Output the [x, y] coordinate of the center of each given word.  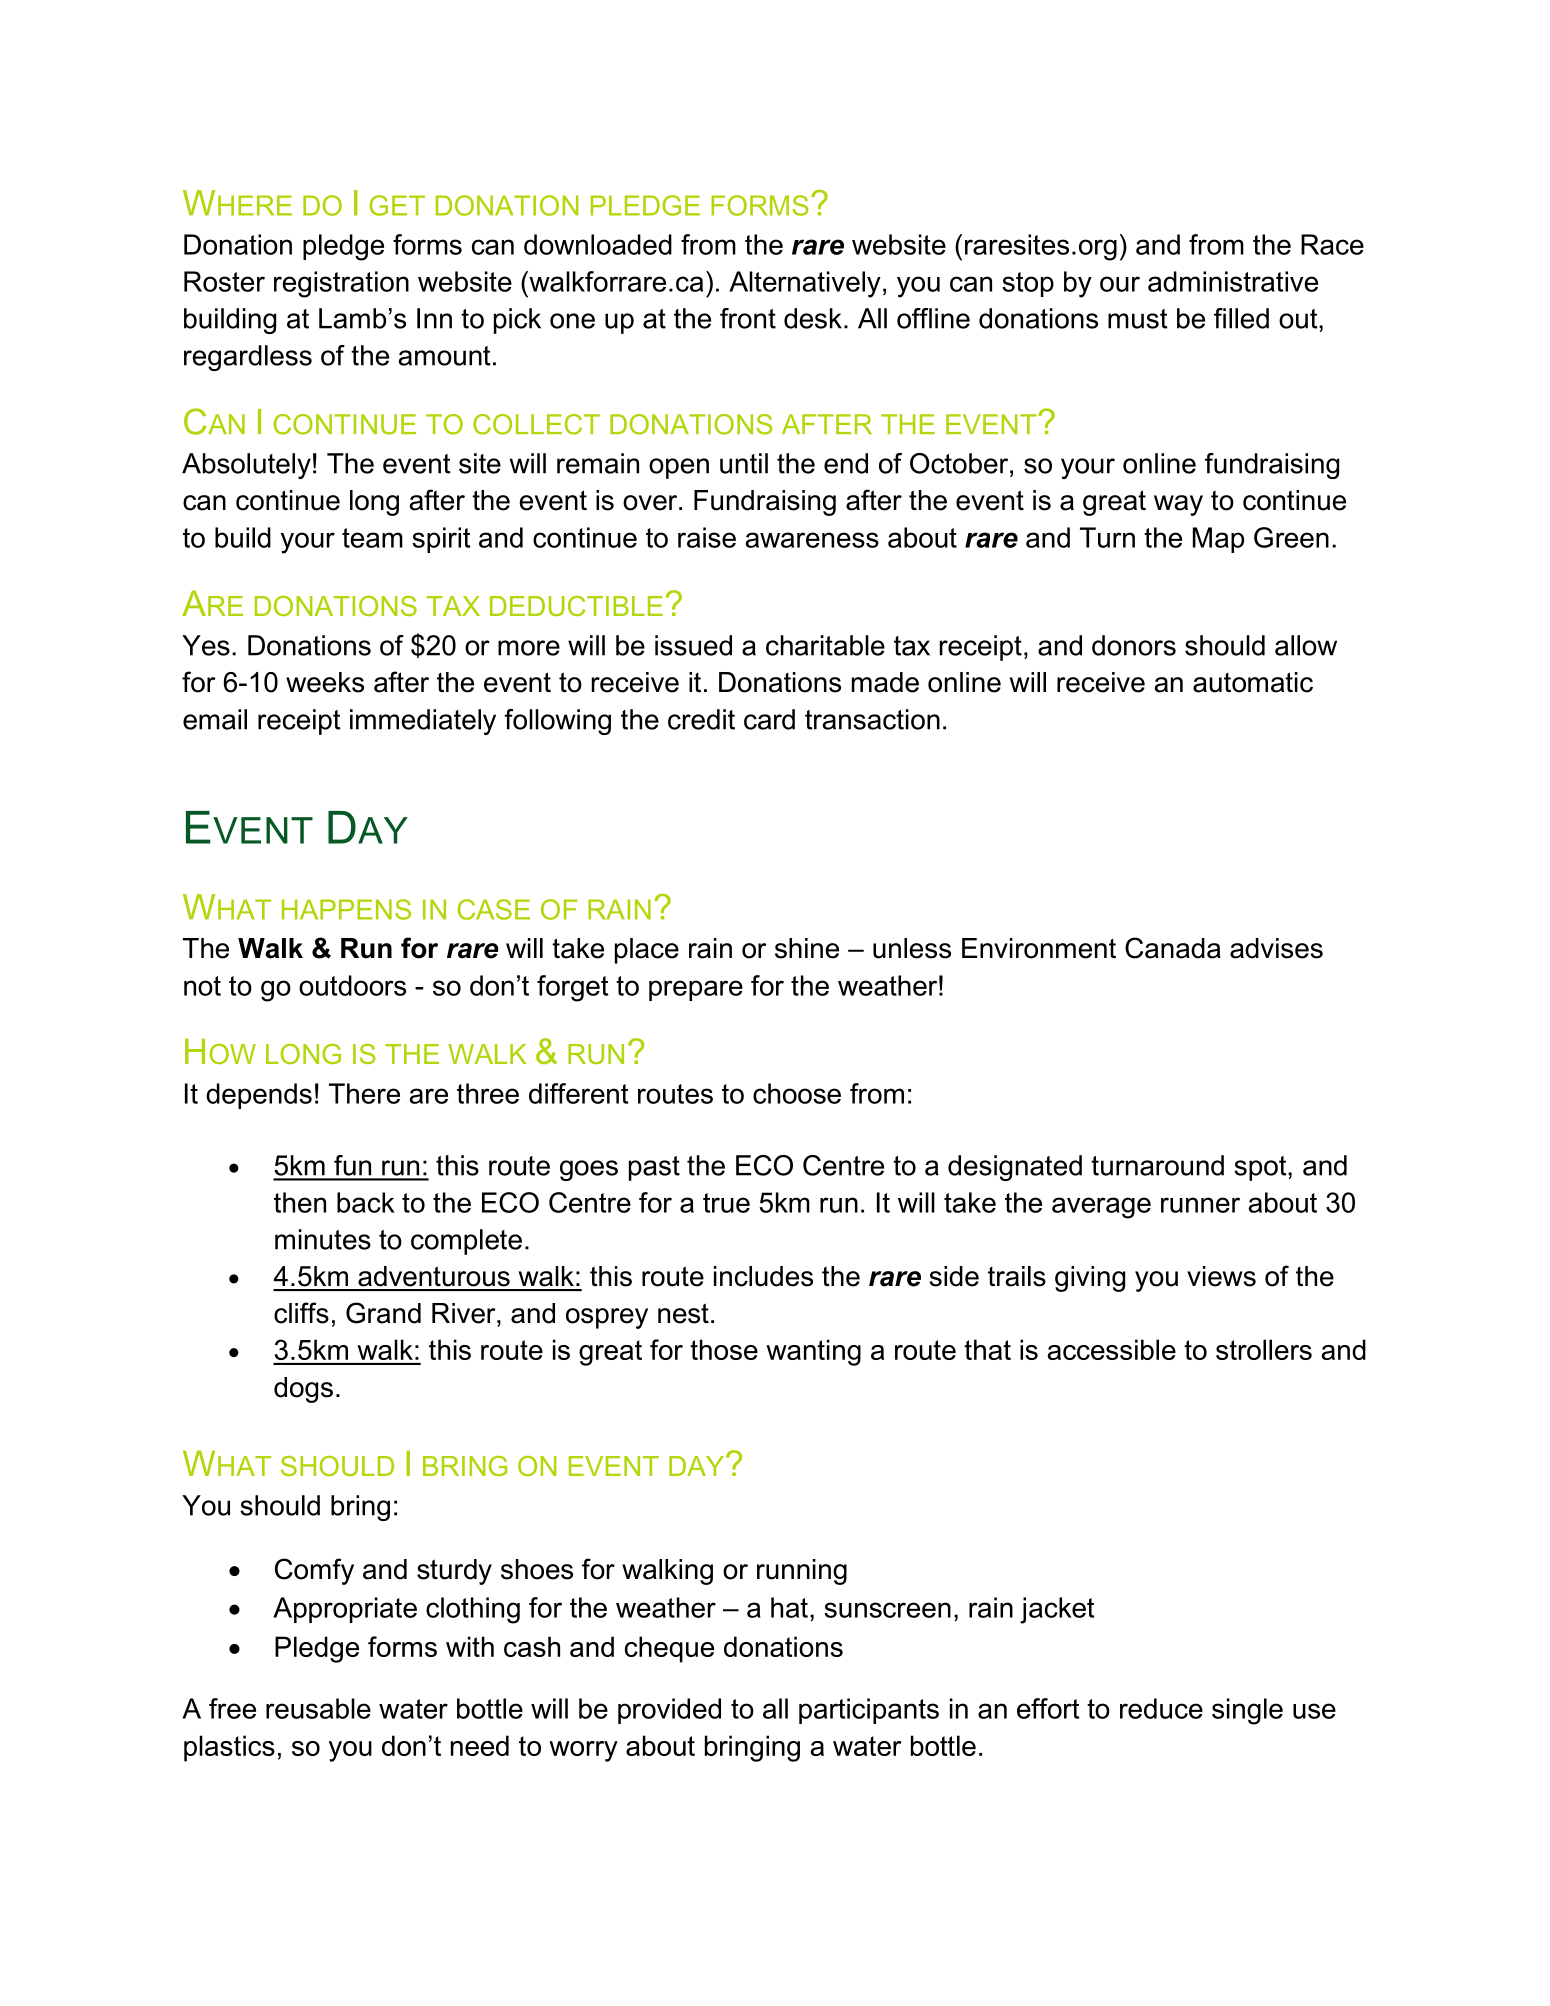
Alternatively [805, 284]
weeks [325, 682]
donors [1134, 645]
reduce [1161, 1708]
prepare [696, 990]
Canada [1173, 948]
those [724, 1349]
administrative [1233, 281]
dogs [303, 1390]
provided [669, 1711]
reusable [318, 1708]
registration [341, 284]
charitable [825, 645]
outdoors [352, 985]
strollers [1264, 1349]
